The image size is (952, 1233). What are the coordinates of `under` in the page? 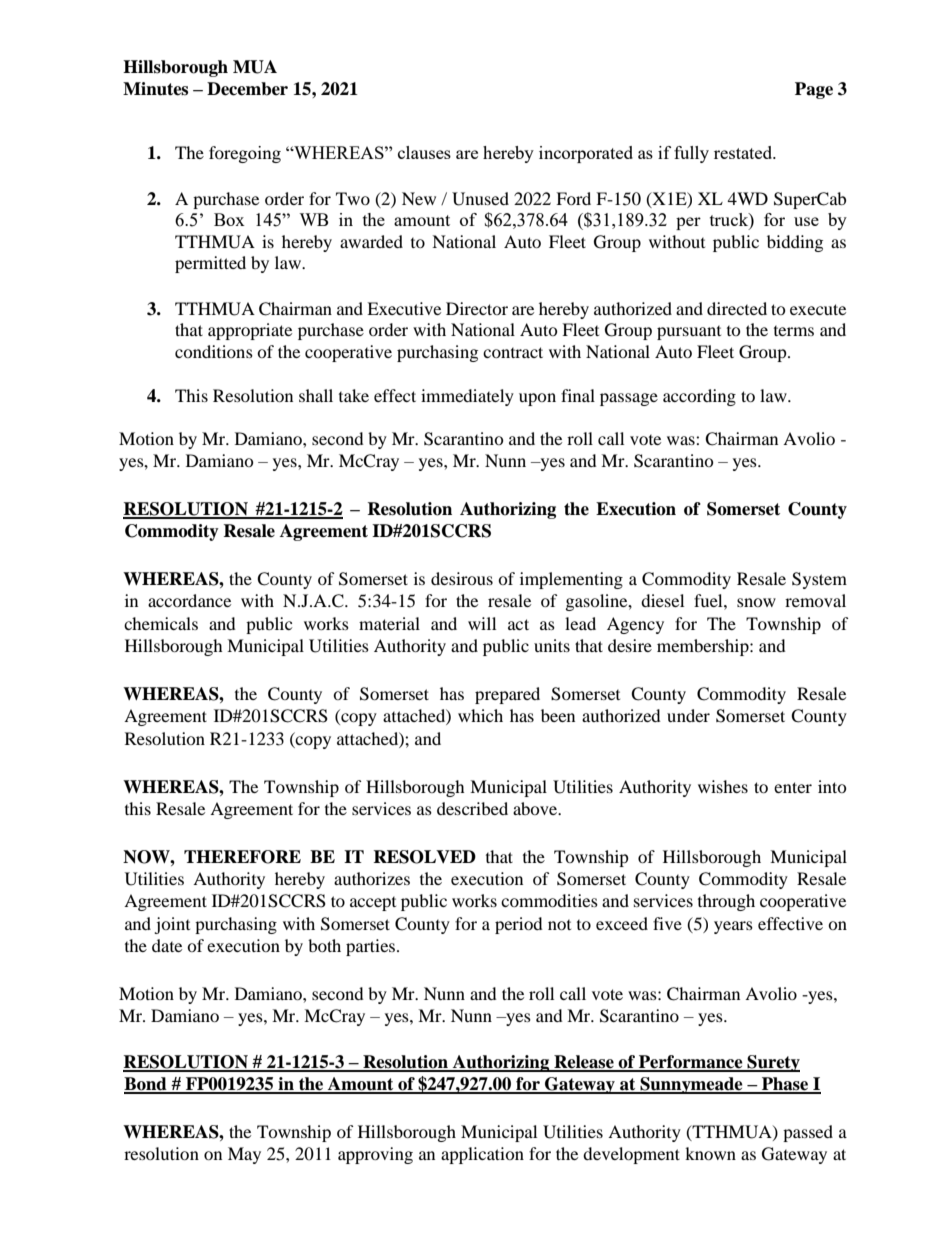 It's located at (688, 715).
